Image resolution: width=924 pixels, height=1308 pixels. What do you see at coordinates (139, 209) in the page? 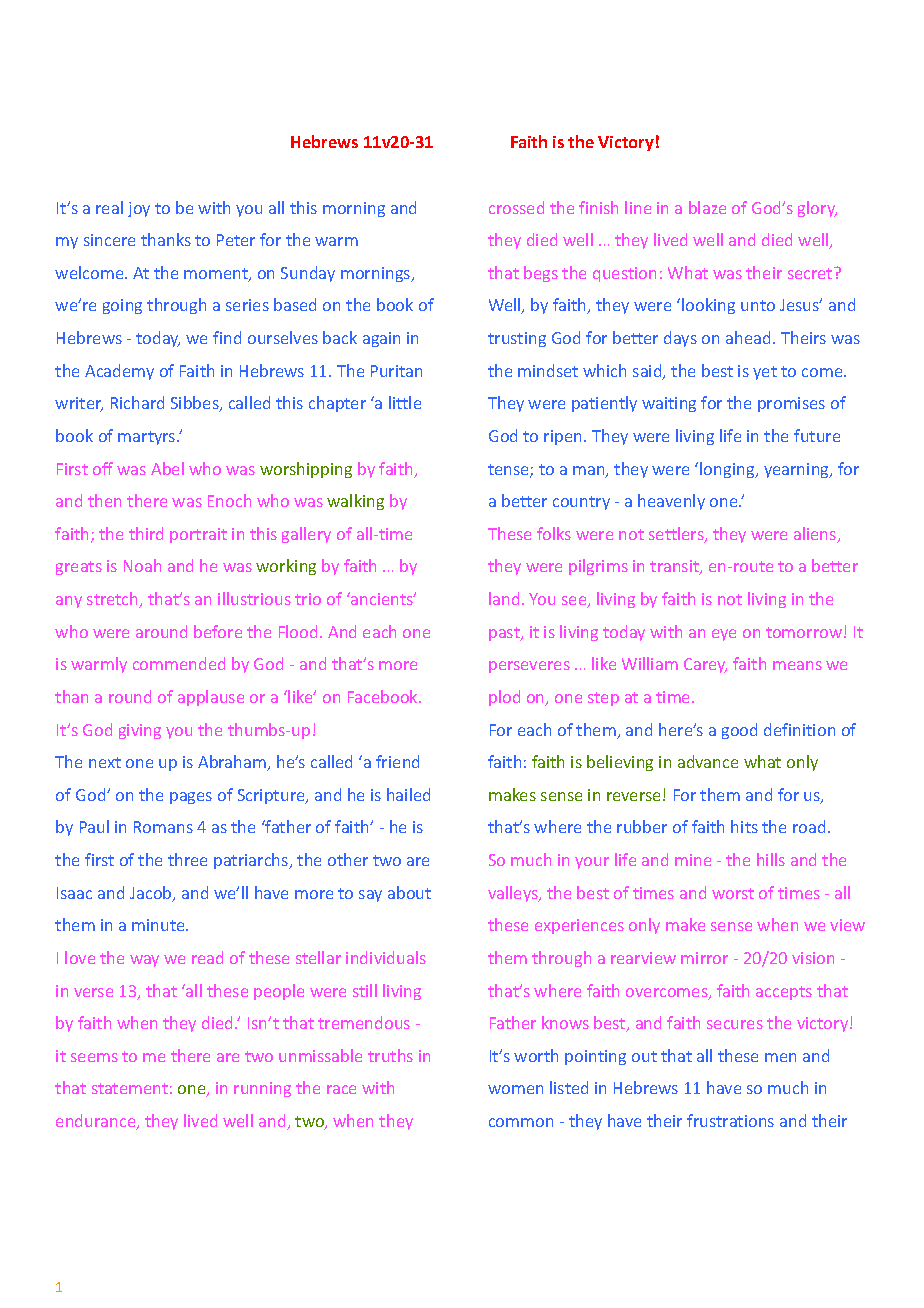
I see `joy` at bounding box center [139, 209].
